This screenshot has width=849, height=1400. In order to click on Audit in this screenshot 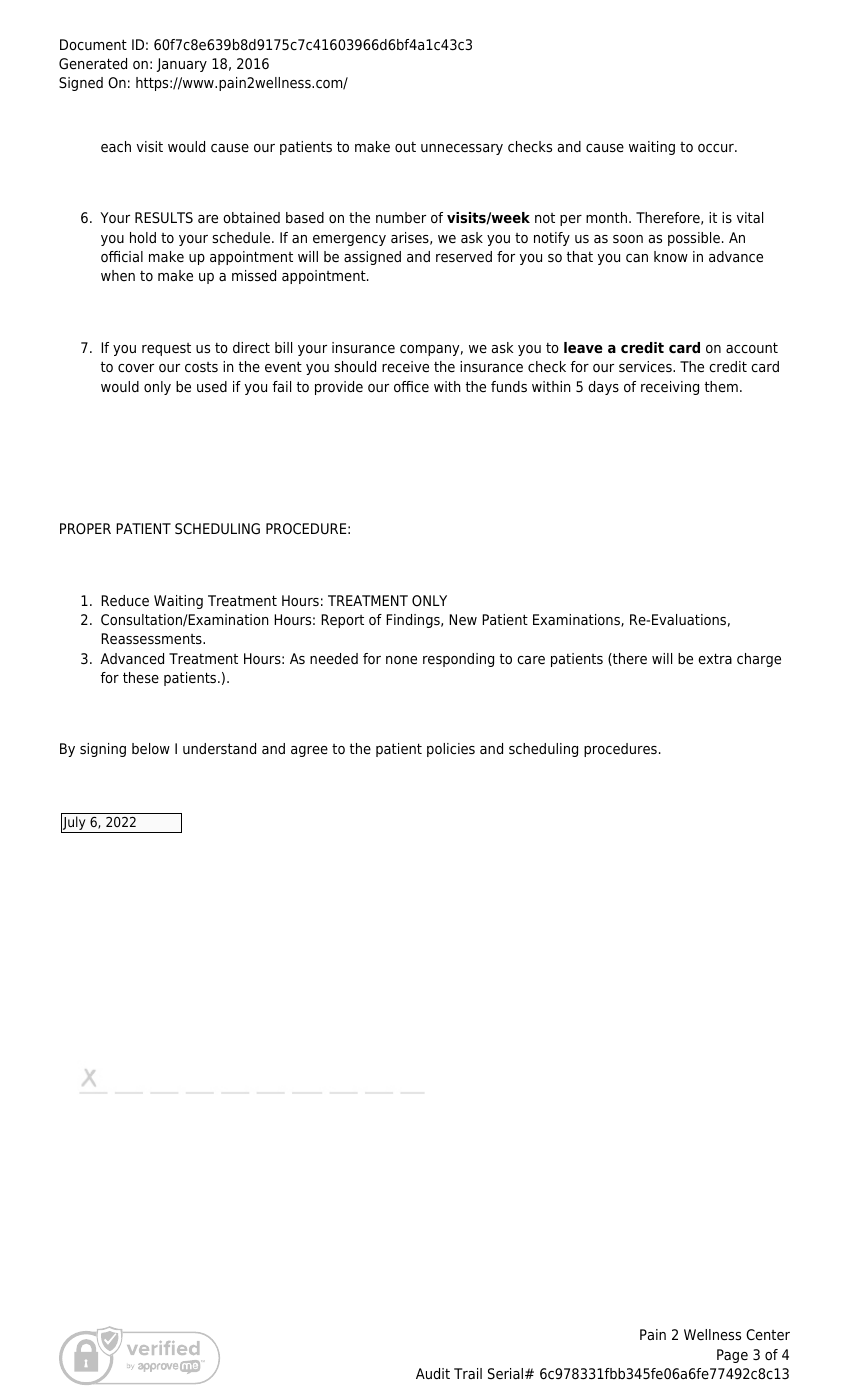, I will do `click(433, 1373)`.
